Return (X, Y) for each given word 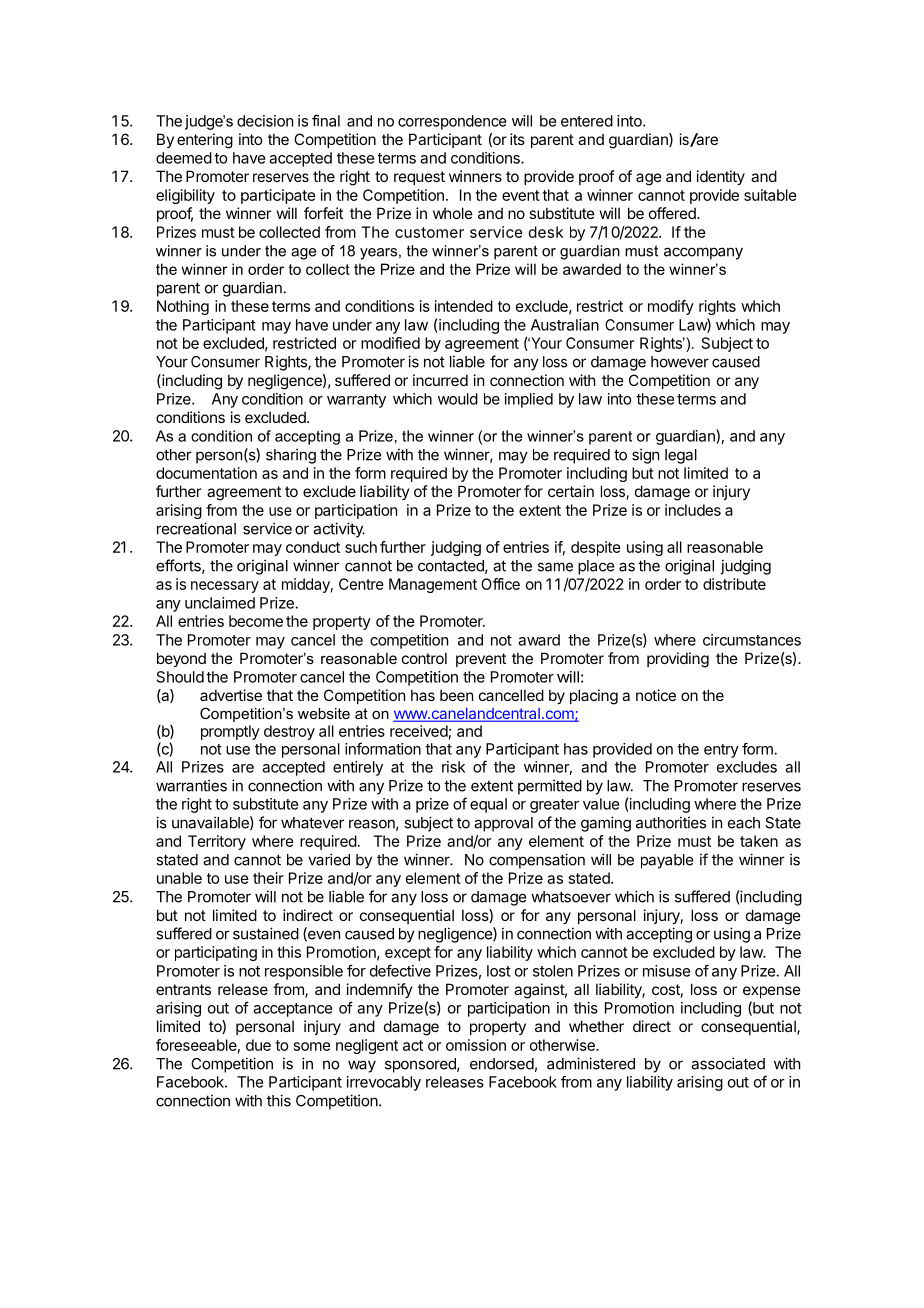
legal (681, 456)
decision (265, 121)
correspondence (452, 122)
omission (476, 1045)
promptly (230, 732)
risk (453, 767)
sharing (291, 456)
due (258, 1045)
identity (721, 177)
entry (721, 751)
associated (728, 1063)
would (458, 399)
